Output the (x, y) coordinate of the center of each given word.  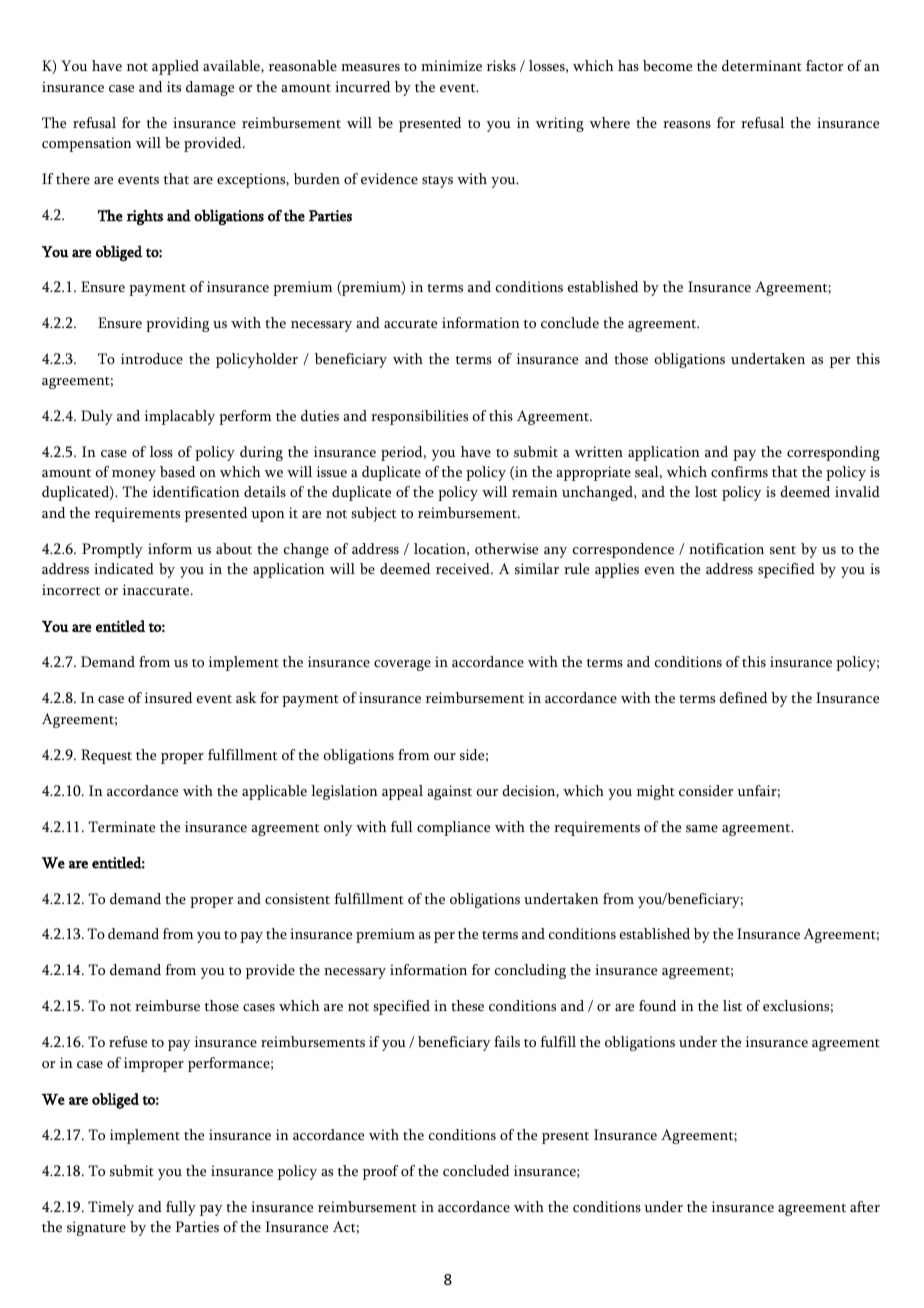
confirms (739, 471)
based (178, 471)
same (702, 828)
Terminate (122, 826)
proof (380, 1172)
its (174, 86)
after (865, 1206)
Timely (111, 1208)
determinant (762, 65)
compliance (453, 828)
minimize (451, 65)
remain (535, 491)
